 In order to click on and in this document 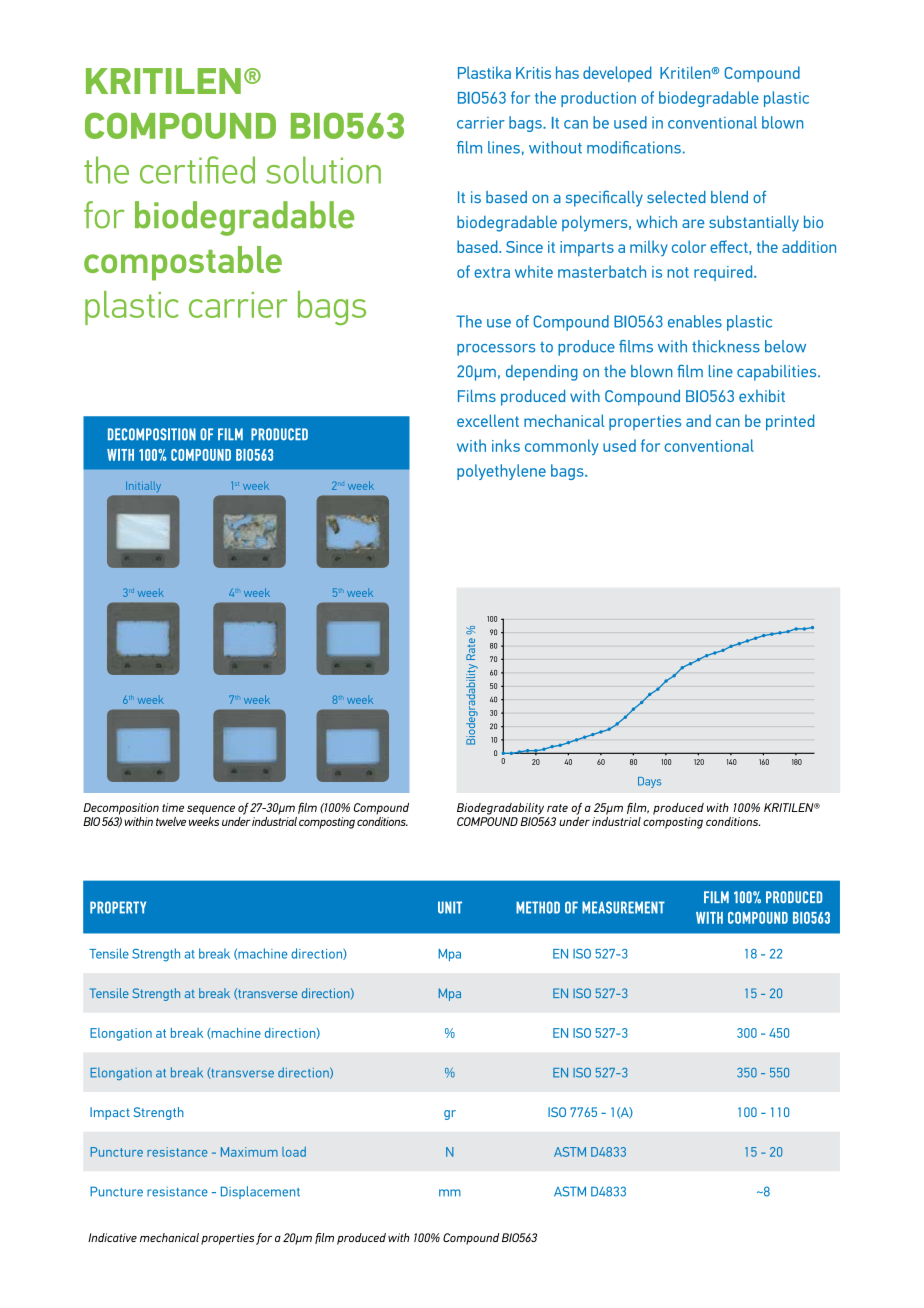, I will do `click(698, 421)`.
